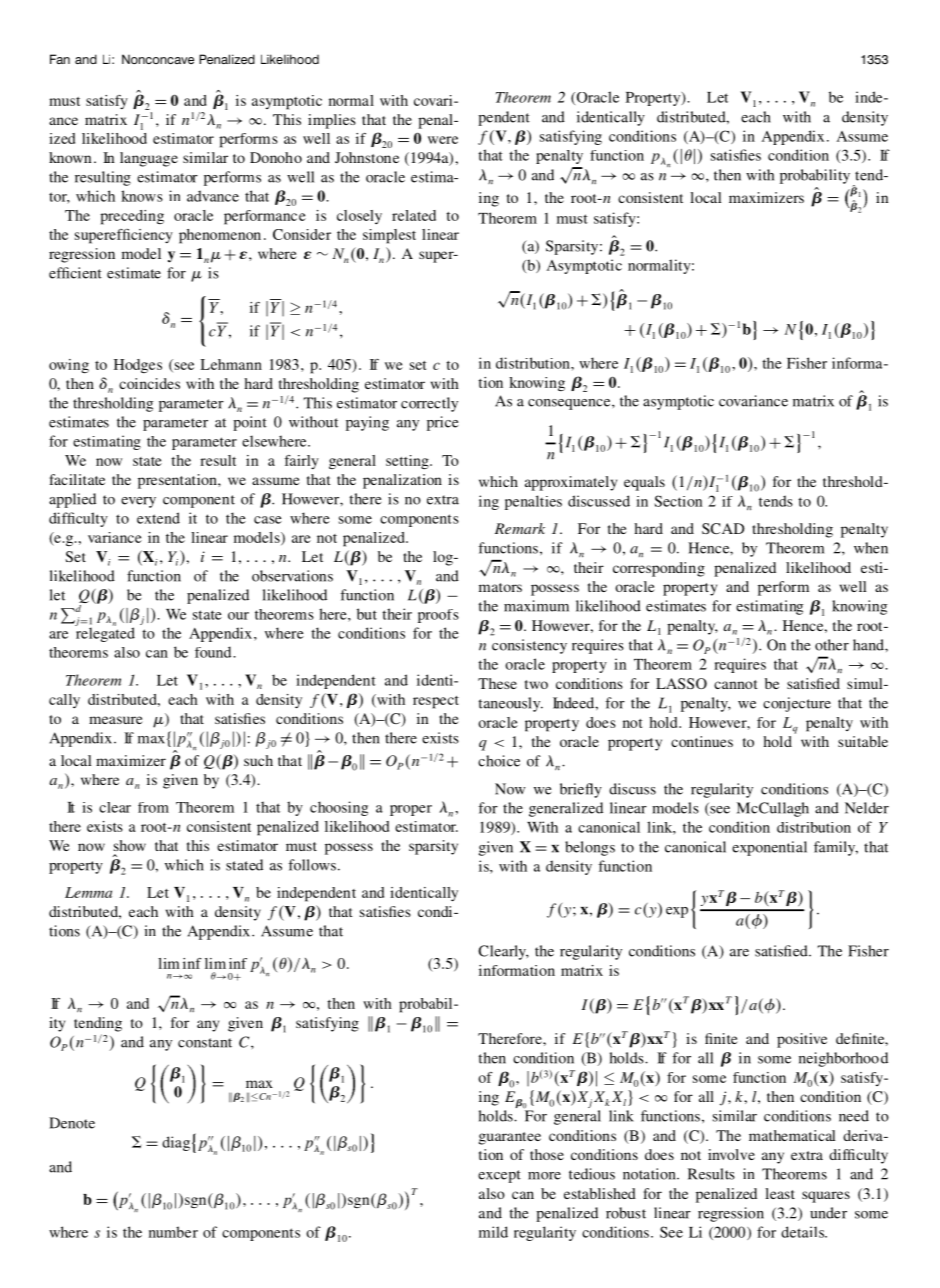 This document has width=940, height=1288. Describe the element at coordinates (499, 1176) in the document. I see `except` at that location.
